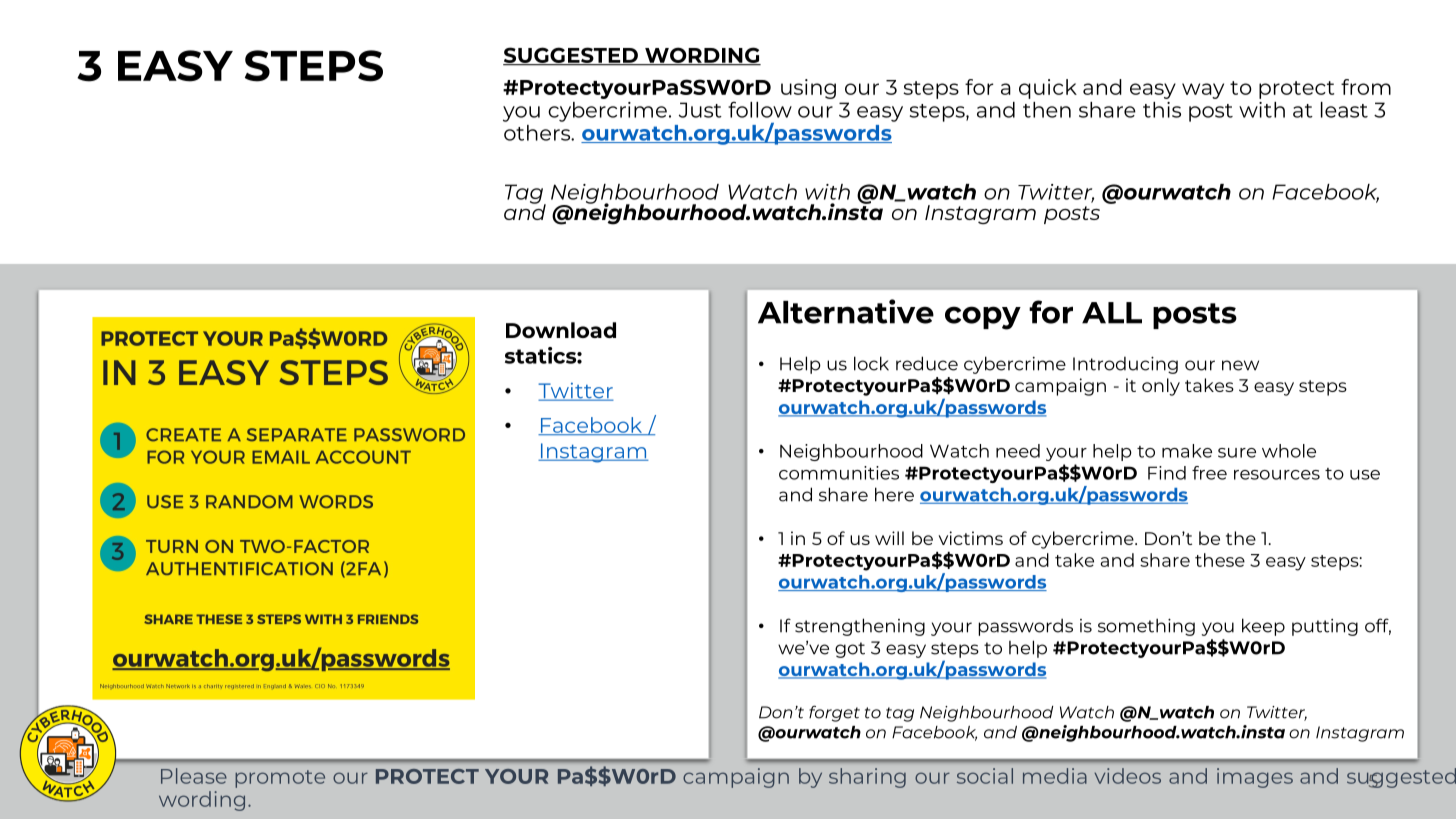  Describe the element at coordinates (280, 779) in the screenshot. I see `promote` at that location.
